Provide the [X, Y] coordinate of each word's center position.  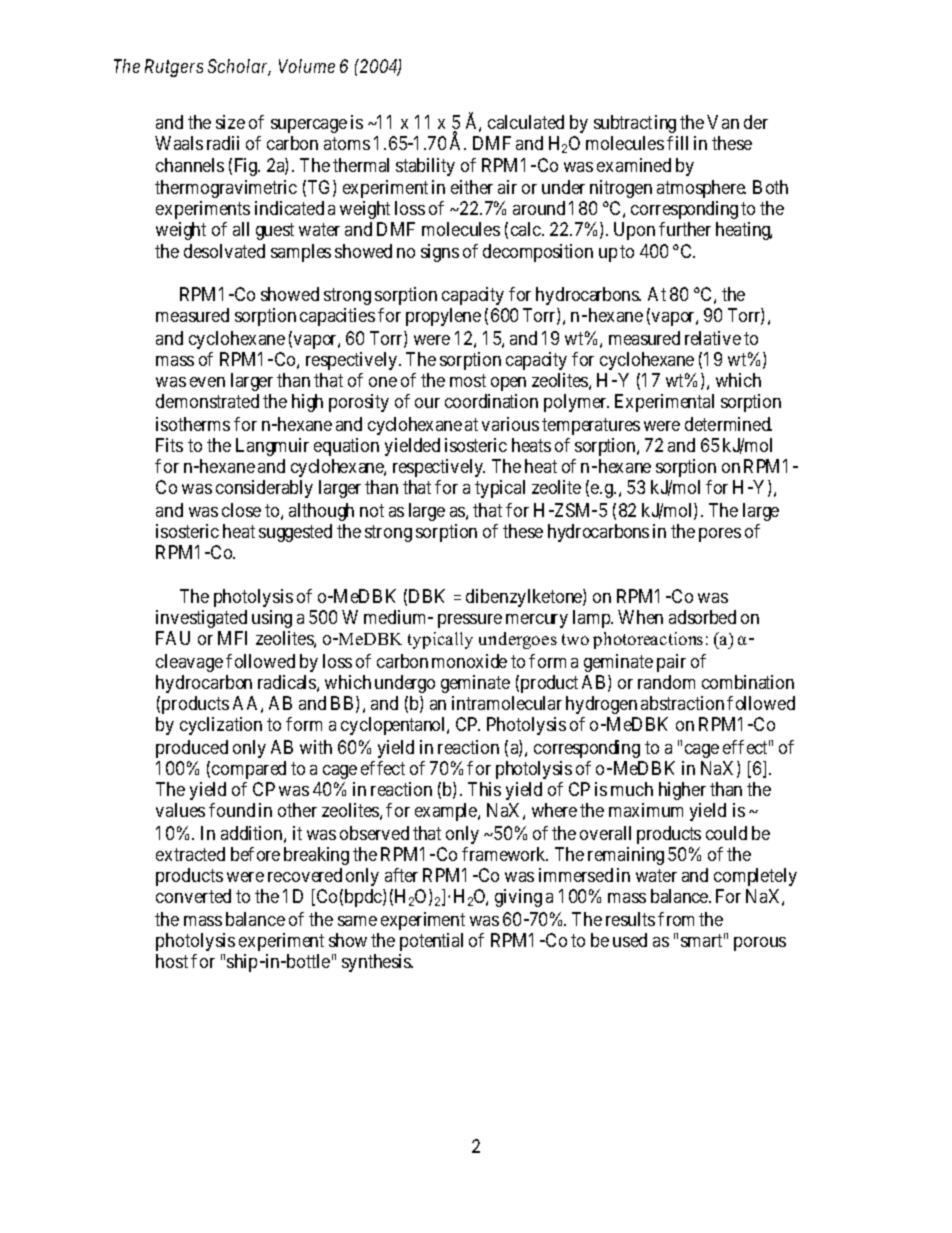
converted [193, 896]
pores [720, 535]
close [241, 510]
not [372, 510]
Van [723, 122]
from [676, 919]
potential [431, 942]
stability [425, 167]
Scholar [239, 67]
